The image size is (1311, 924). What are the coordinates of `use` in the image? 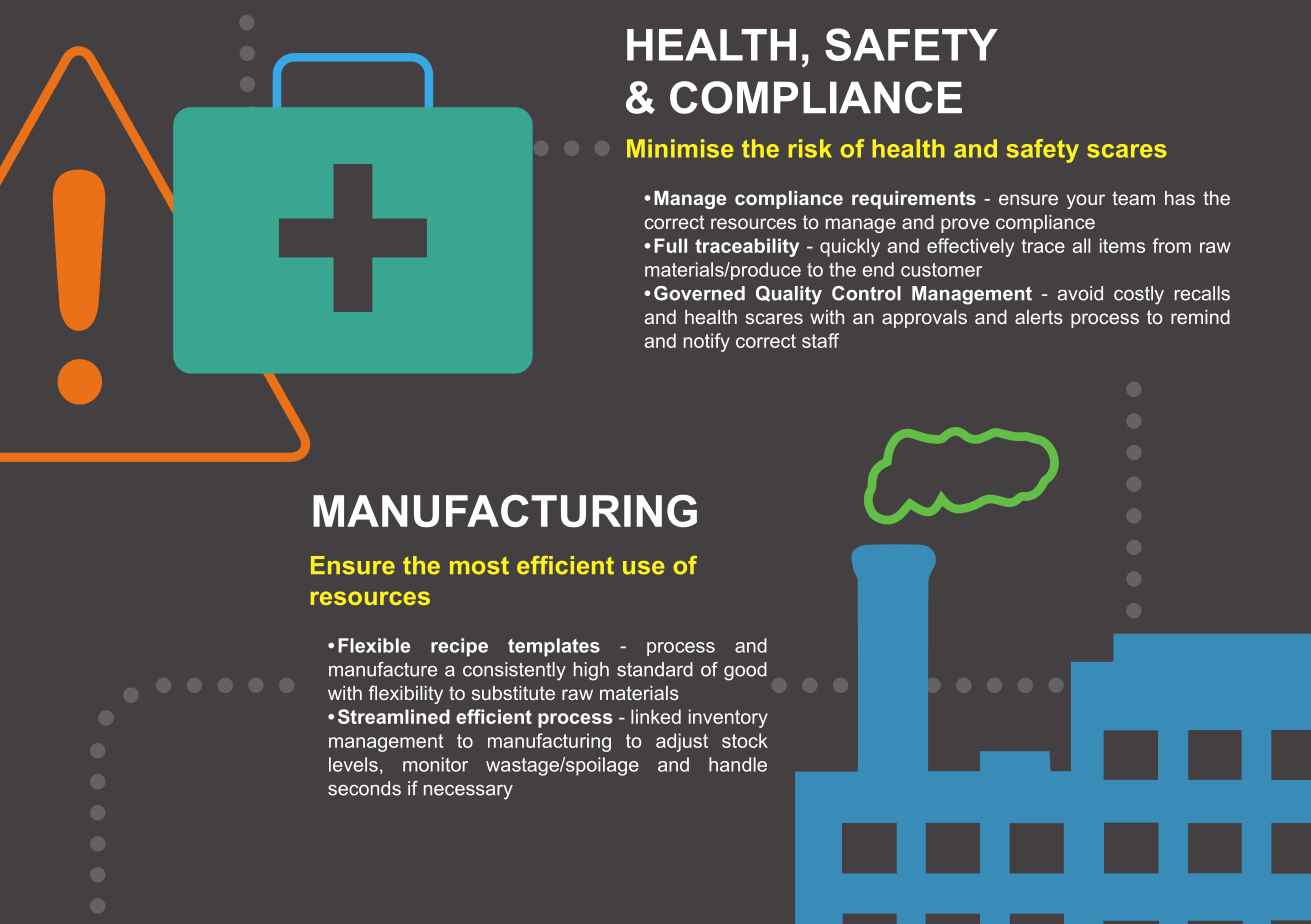 It's located at (643, 568).
